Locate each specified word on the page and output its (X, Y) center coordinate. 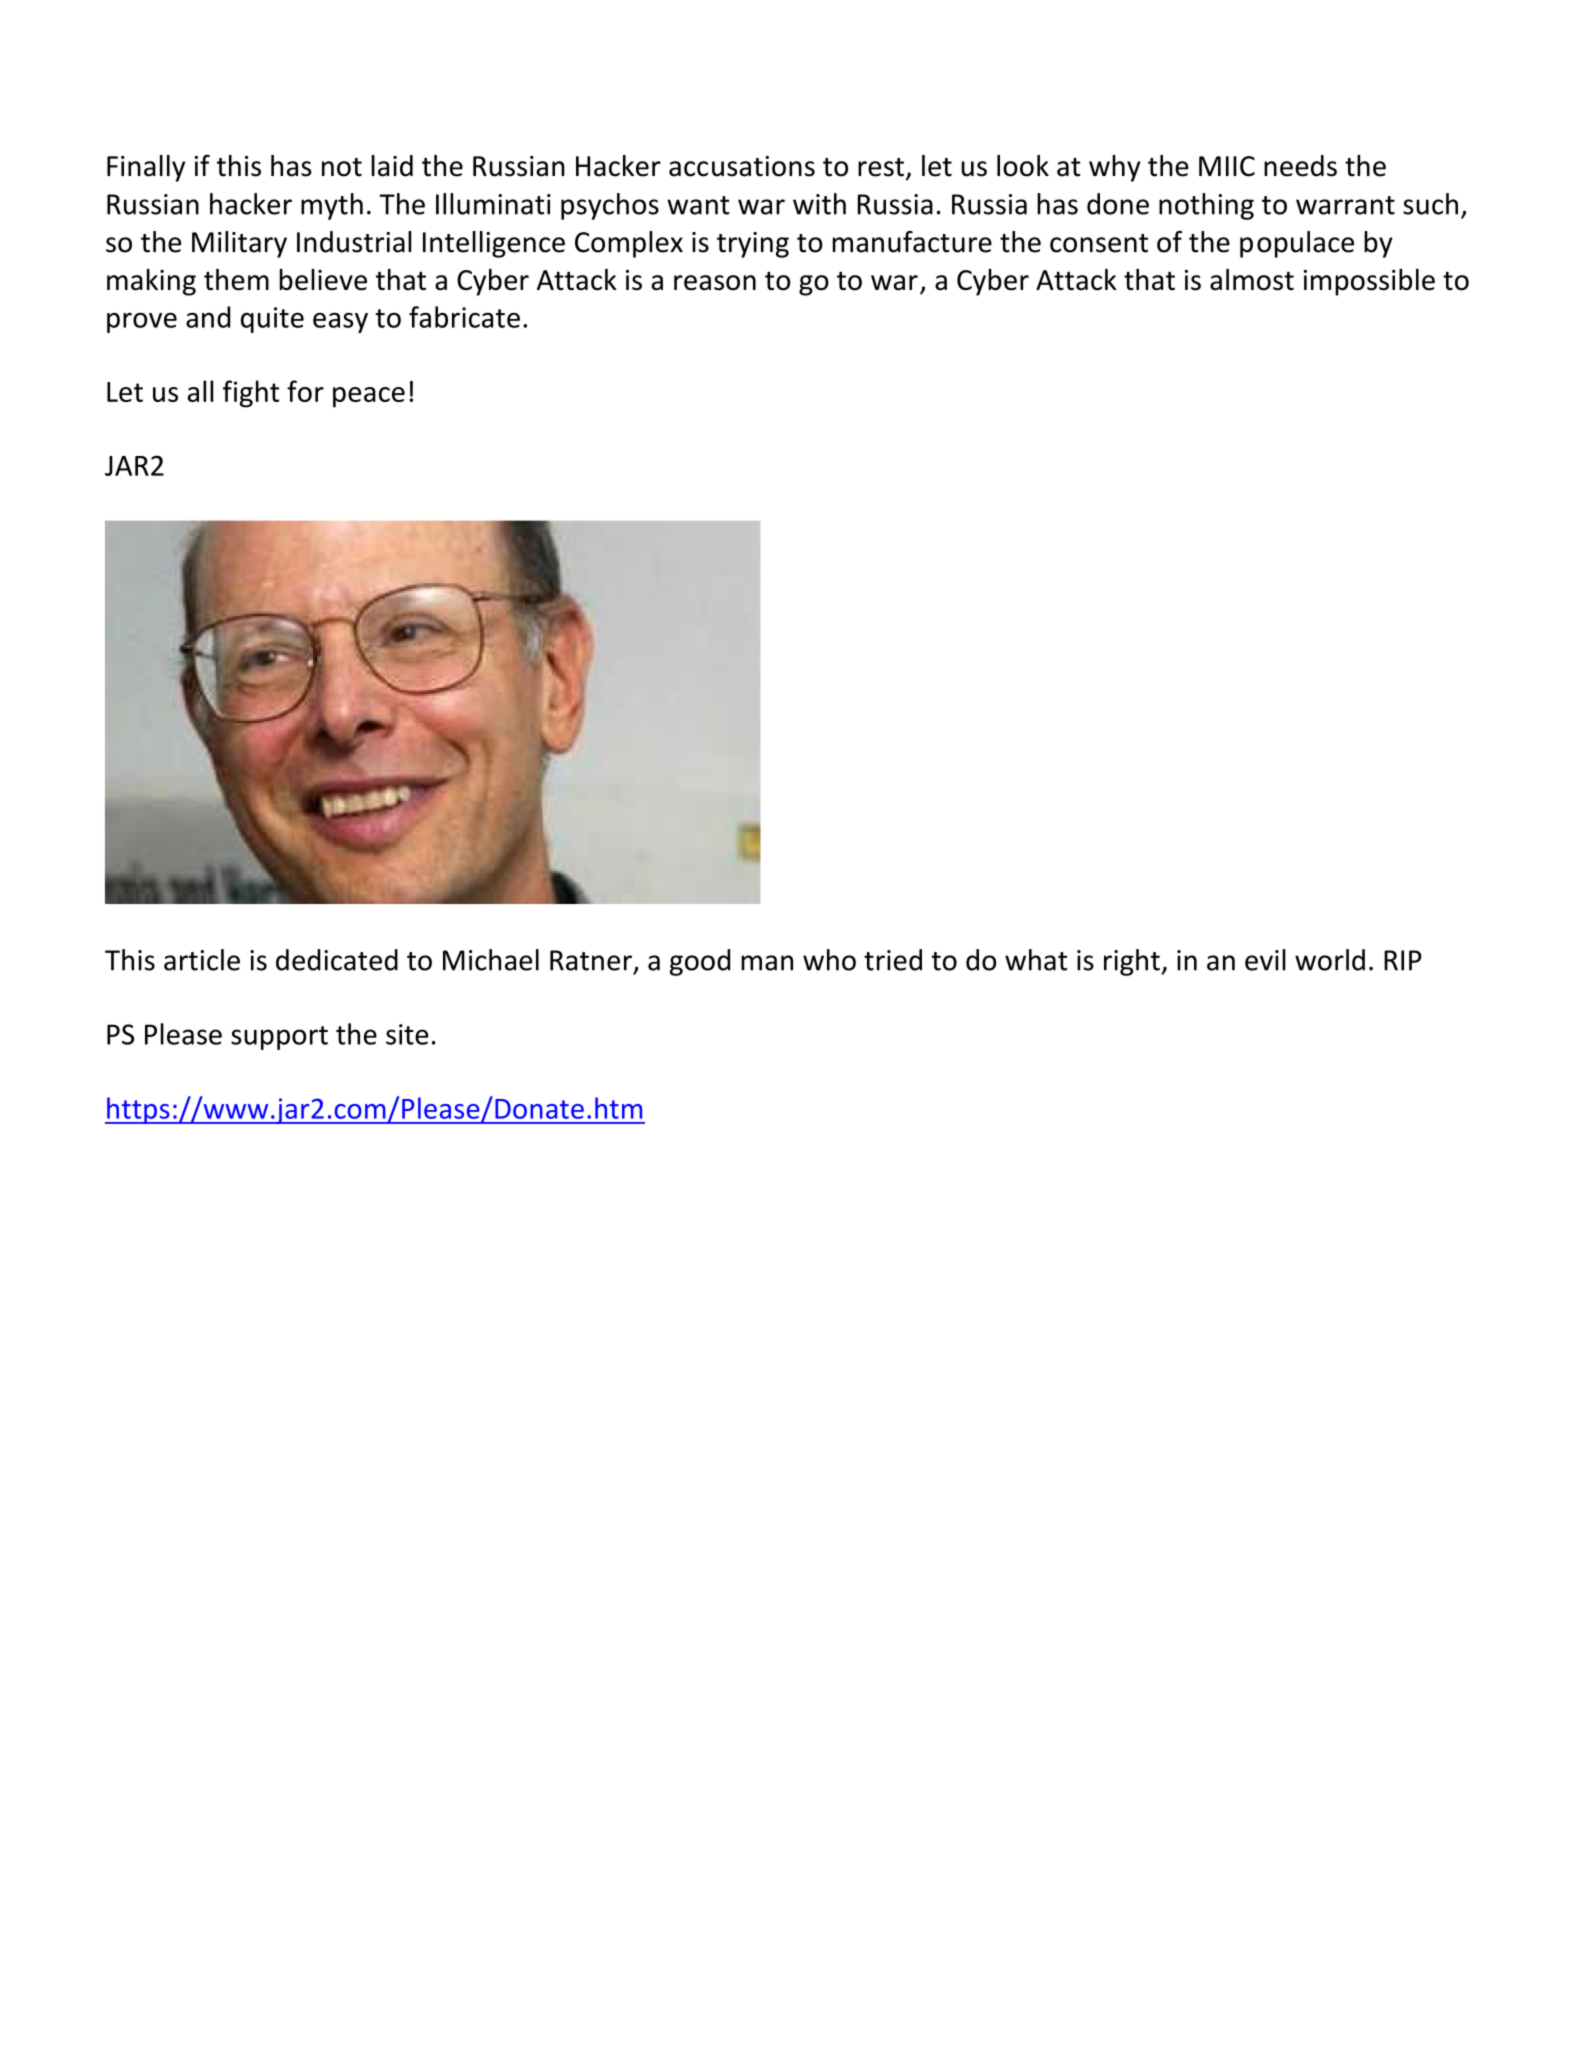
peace (369, 397)
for (305, 391)
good (700, 962)
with (819, 204)
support (279, 1038)
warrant (1345, 205)
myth (332, 206)
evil (1265, 960)
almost (1252, 280)
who (829, 960)
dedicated (337, 960)
